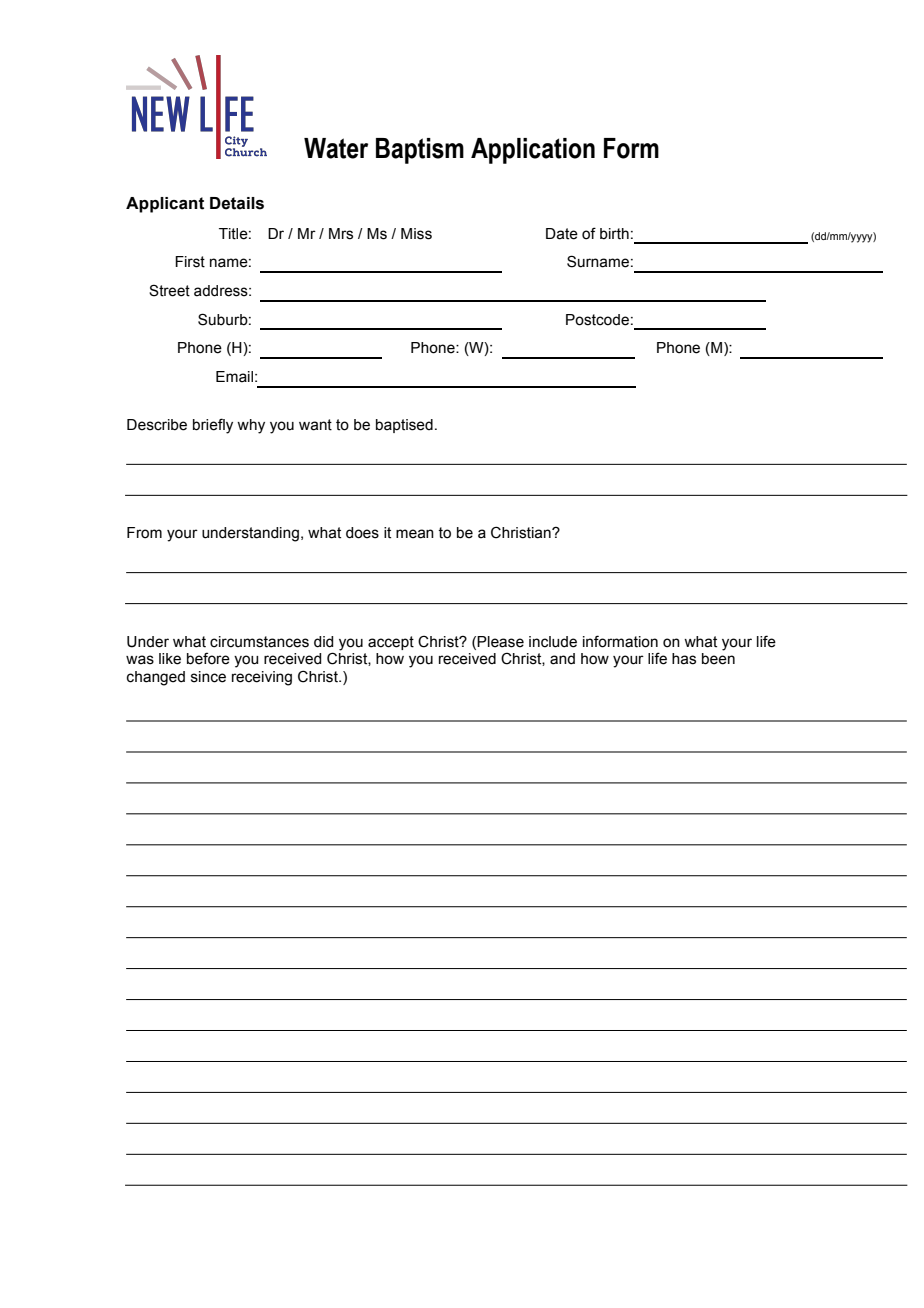 The width and height of the screenshot is (924, 1308). Describe the element at coordinates (533, 151) in the screenshot. I see `Application` at that location.
